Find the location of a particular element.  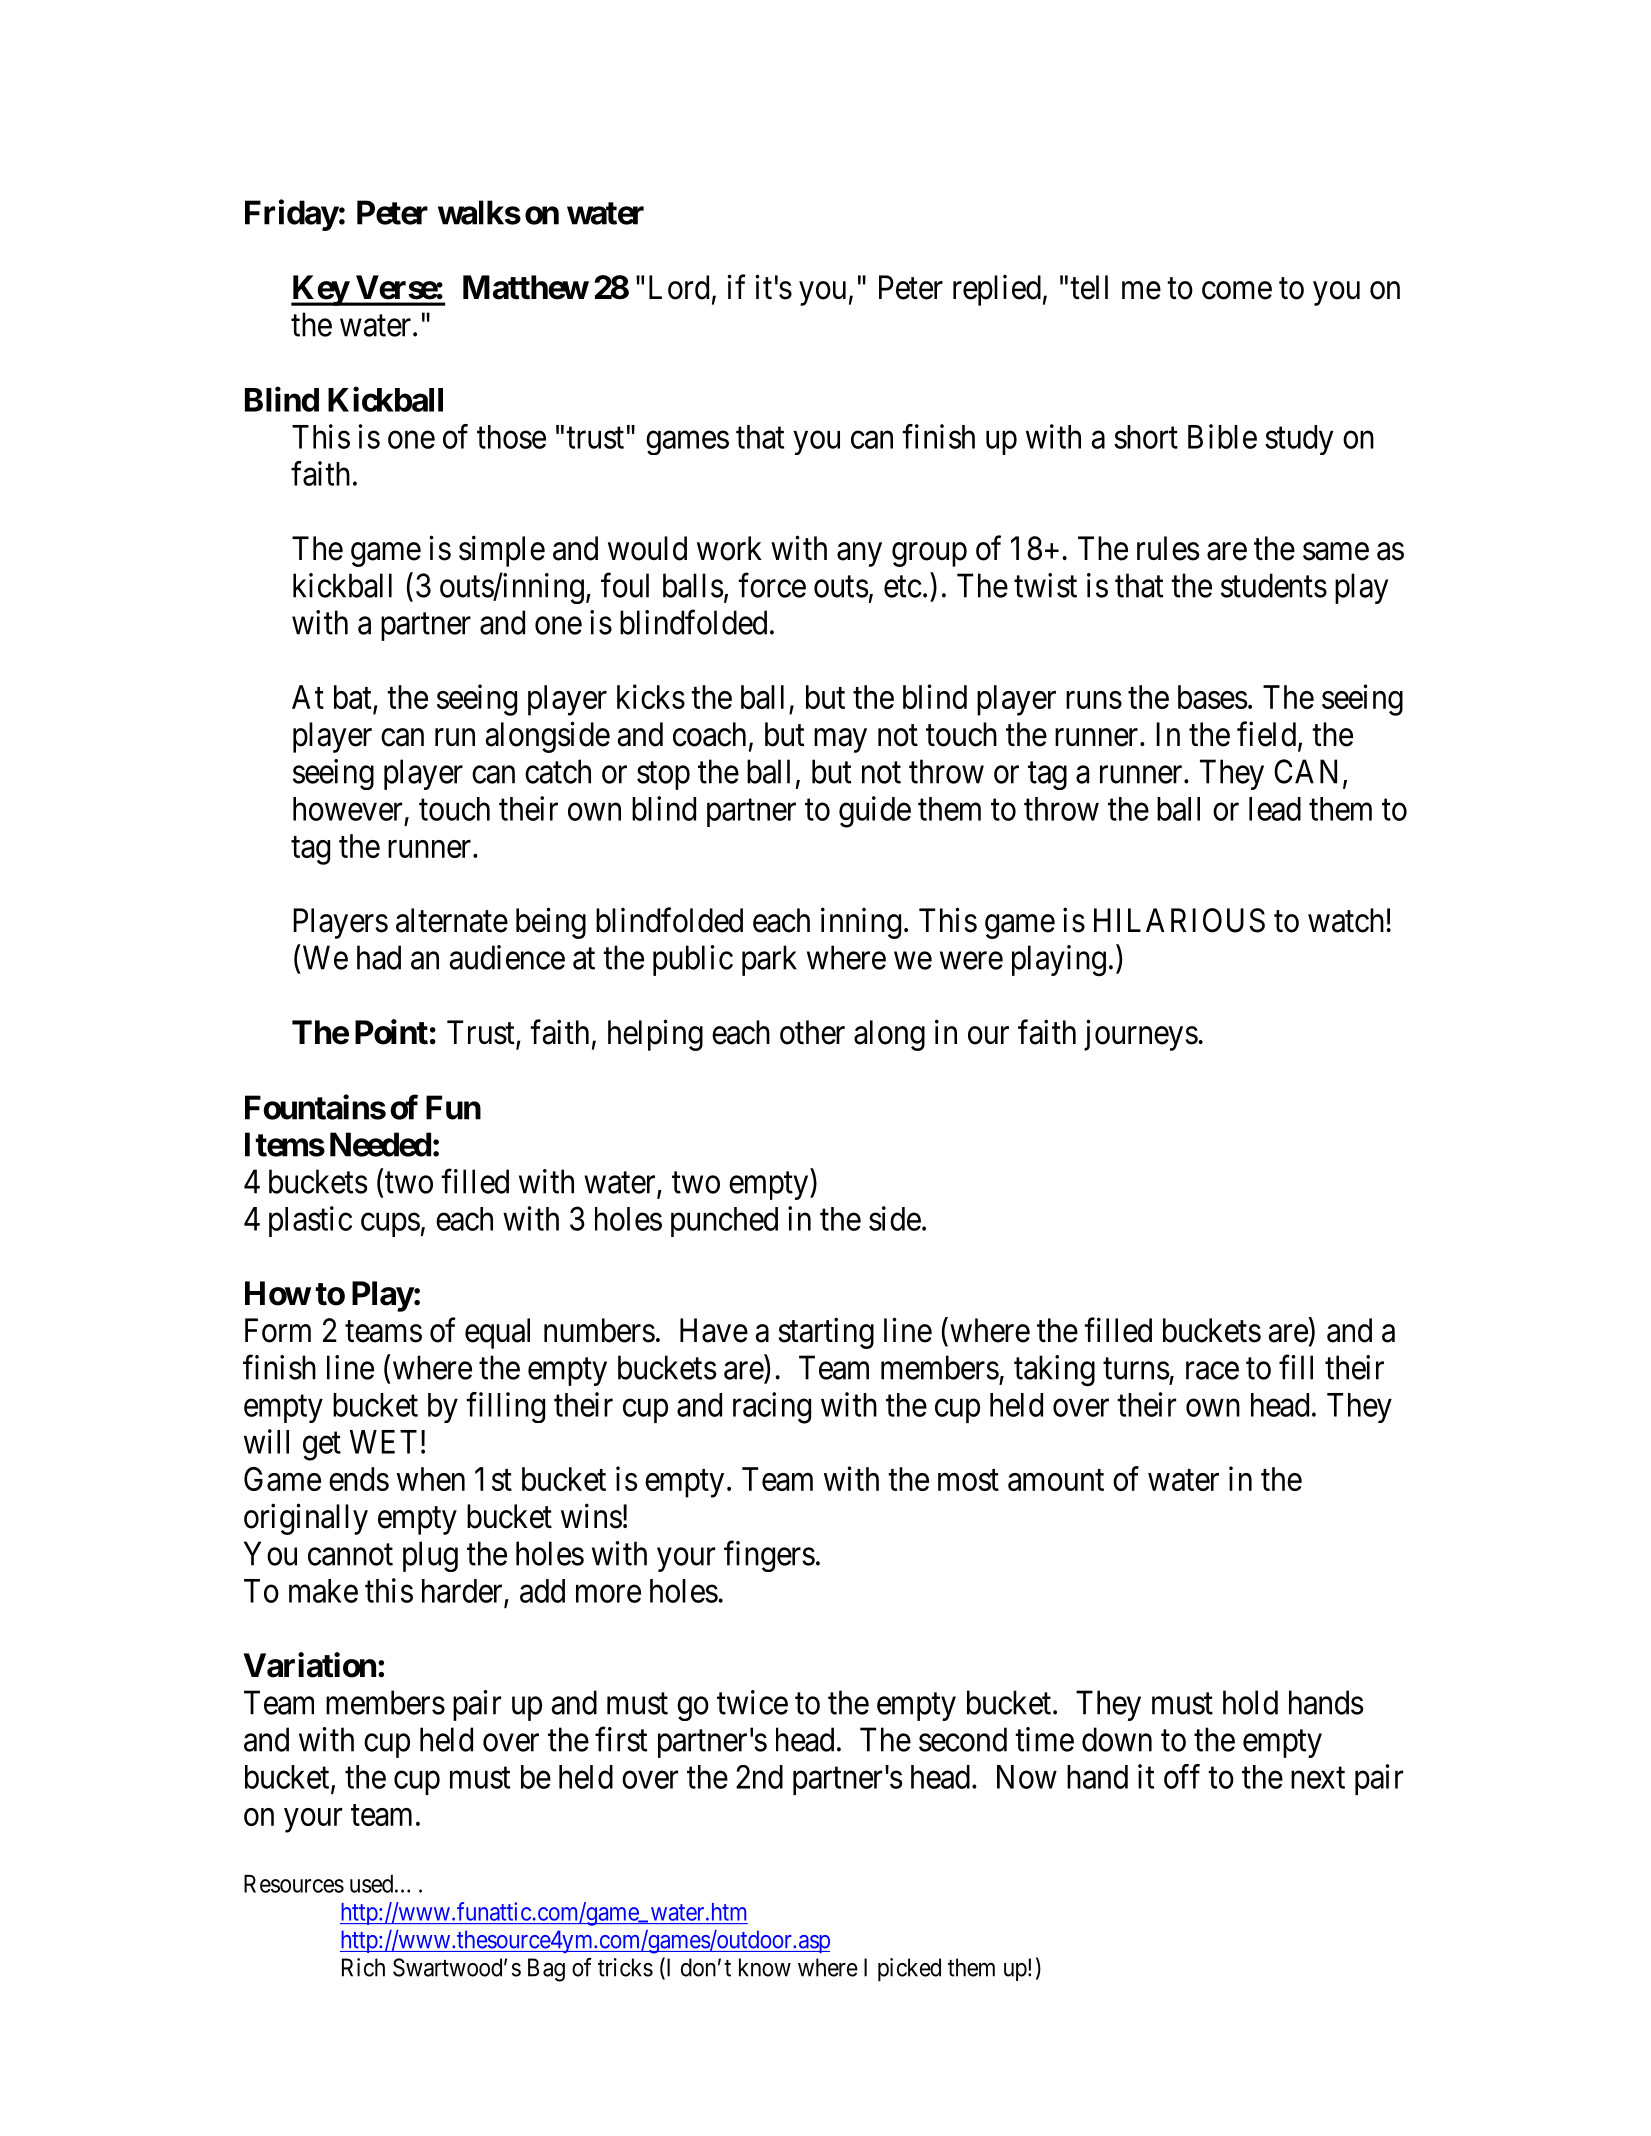

come is located at coordinates (1237, 291).
